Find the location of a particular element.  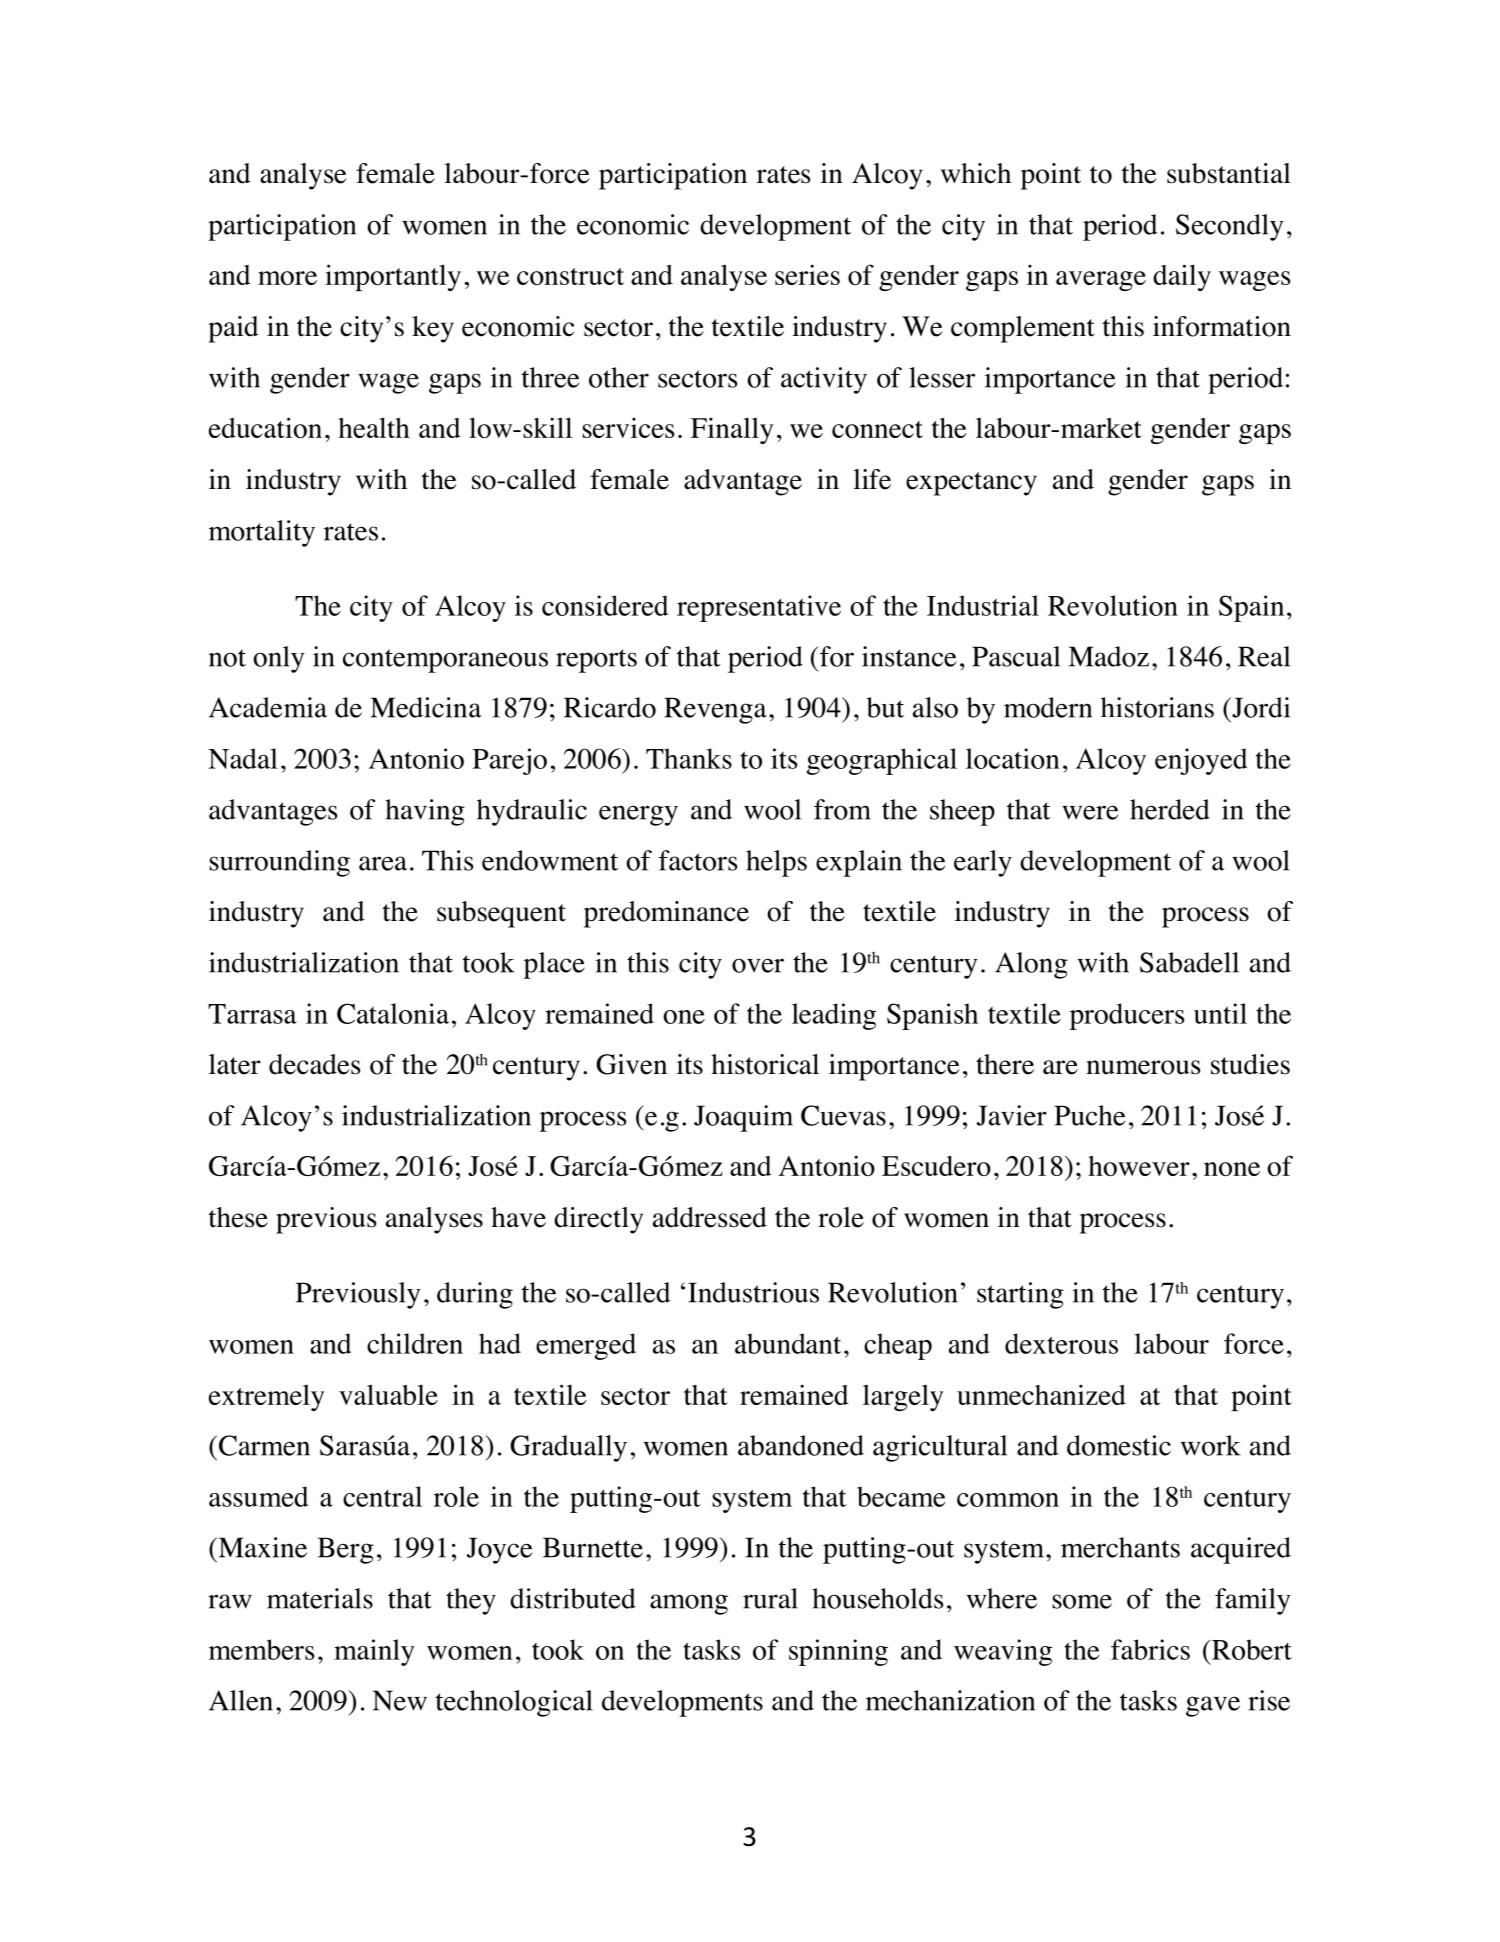

importantly is located at coordinates (393, 277).
